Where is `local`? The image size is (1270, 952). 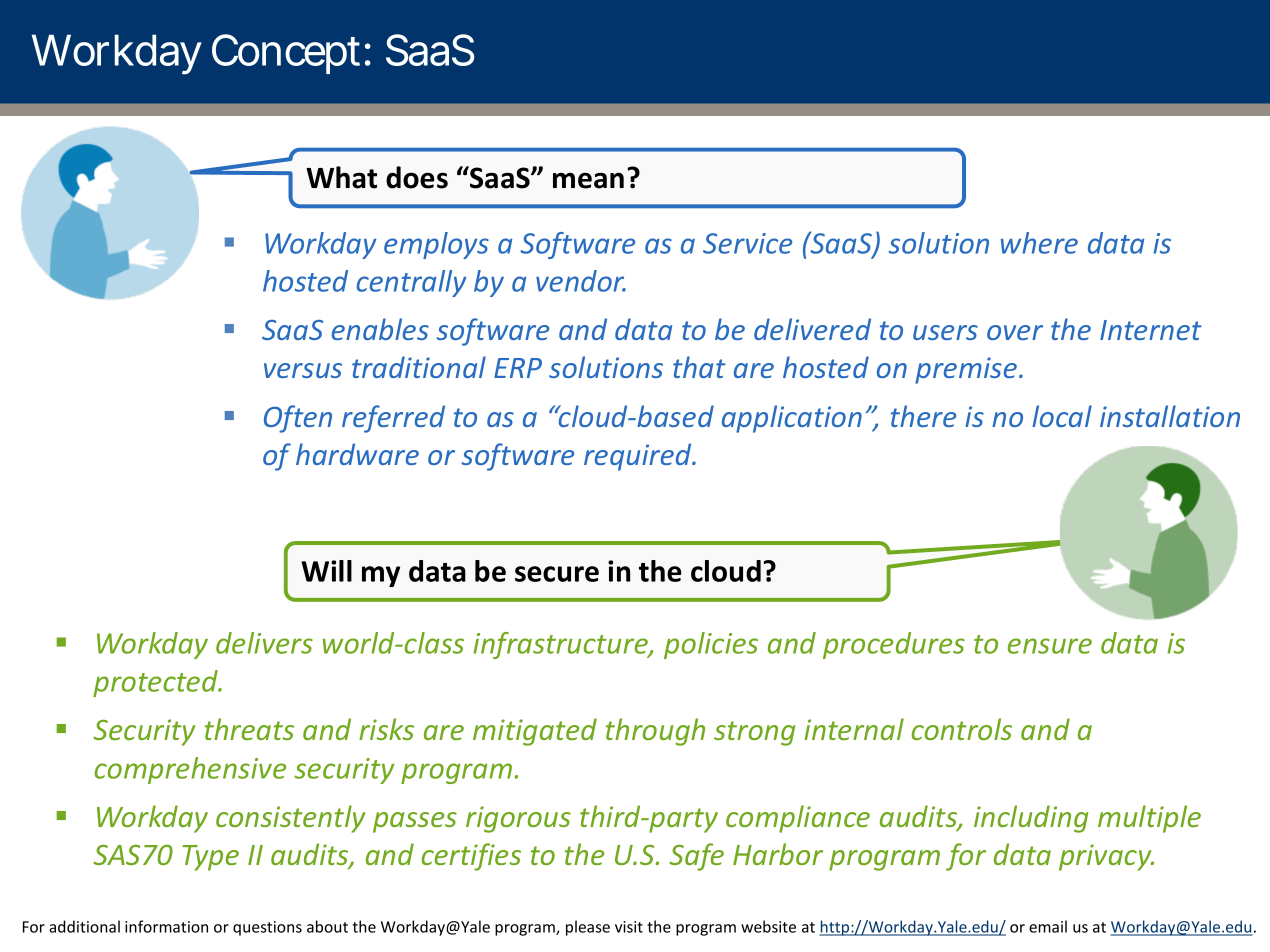 local is located at coordinates (1062, 416).
